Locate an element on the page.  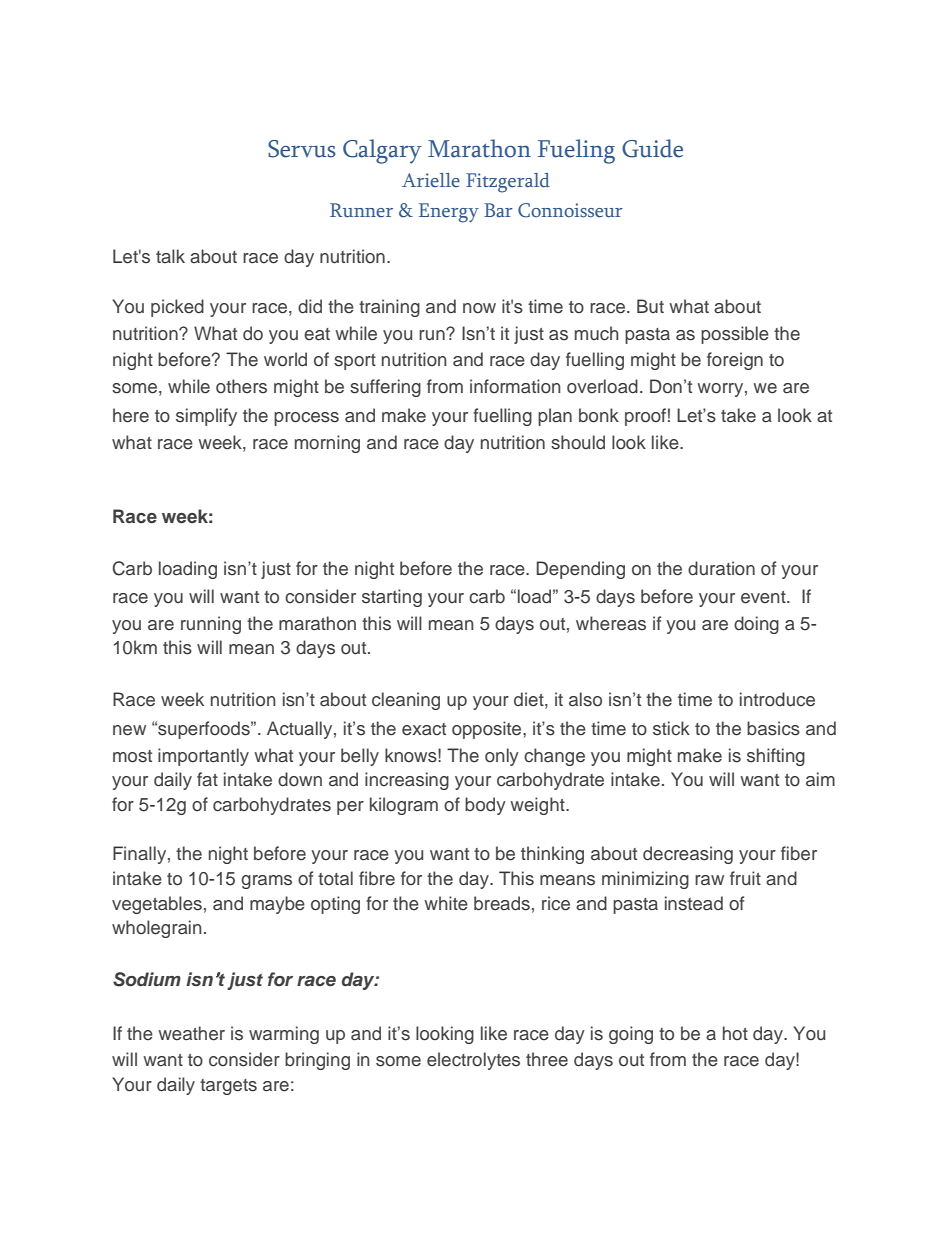
Guide is located at coordinates (652, 148).
